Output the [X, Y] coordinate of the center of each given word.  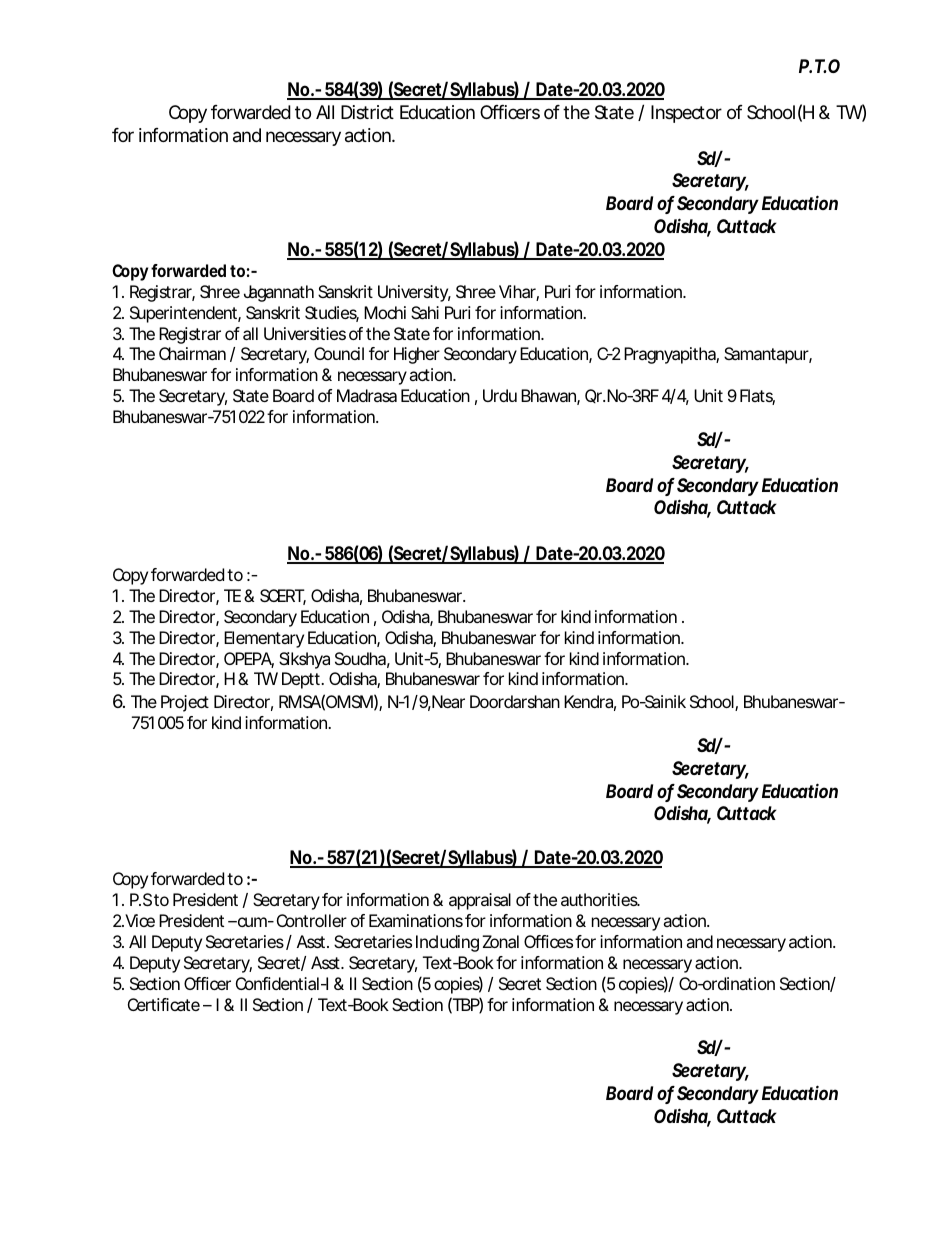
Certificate [164, 1004]
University [414, 293]
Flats [757, 397]
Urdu [500, 395]
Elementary [264, 639]
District [367, 112]
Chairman [192, 353]
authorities [600, 899]
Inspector [686, 114]
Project [185, 703]
